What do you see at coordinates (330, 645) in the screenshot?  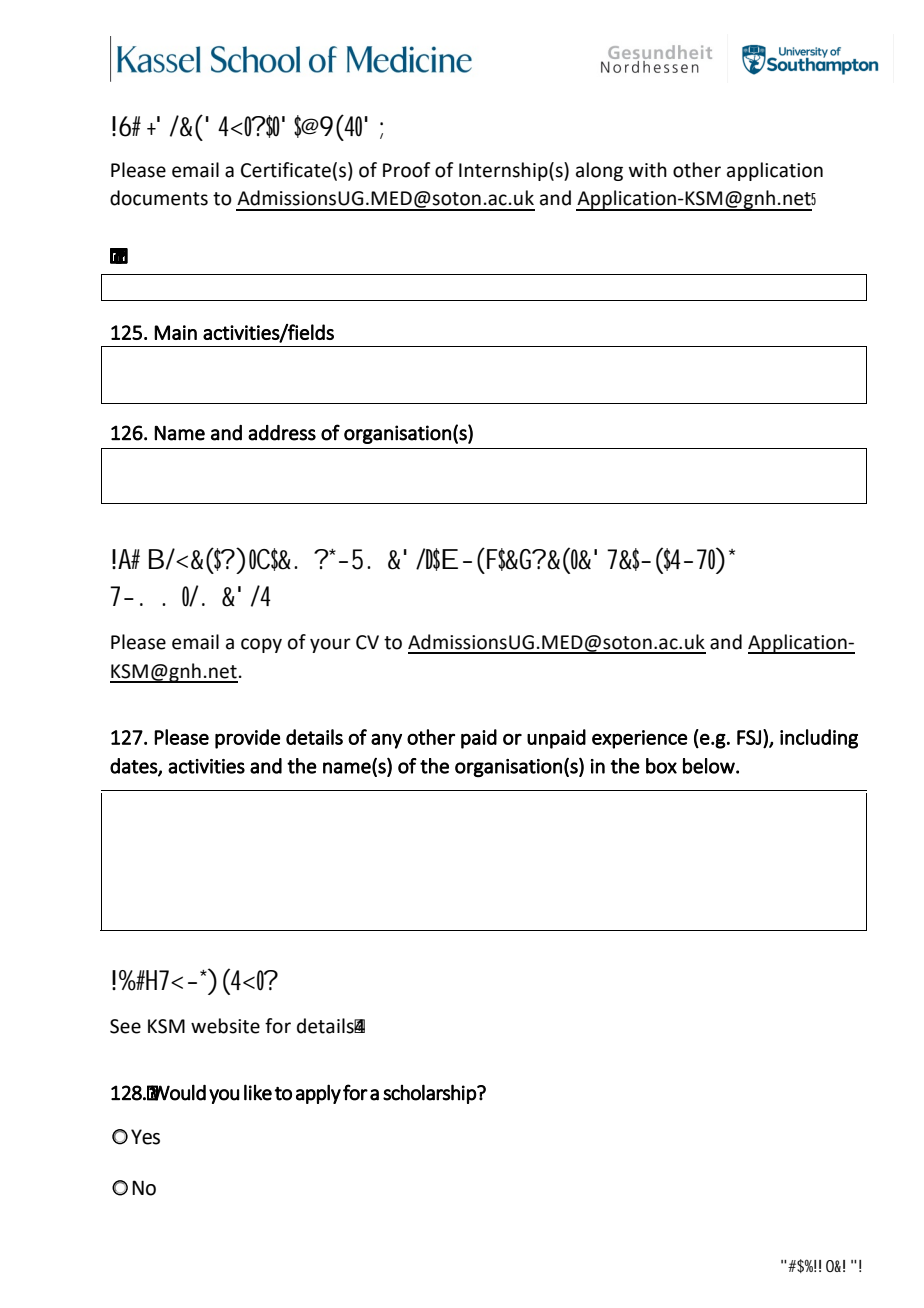 I see `your` at bounding box center [330, 645].
